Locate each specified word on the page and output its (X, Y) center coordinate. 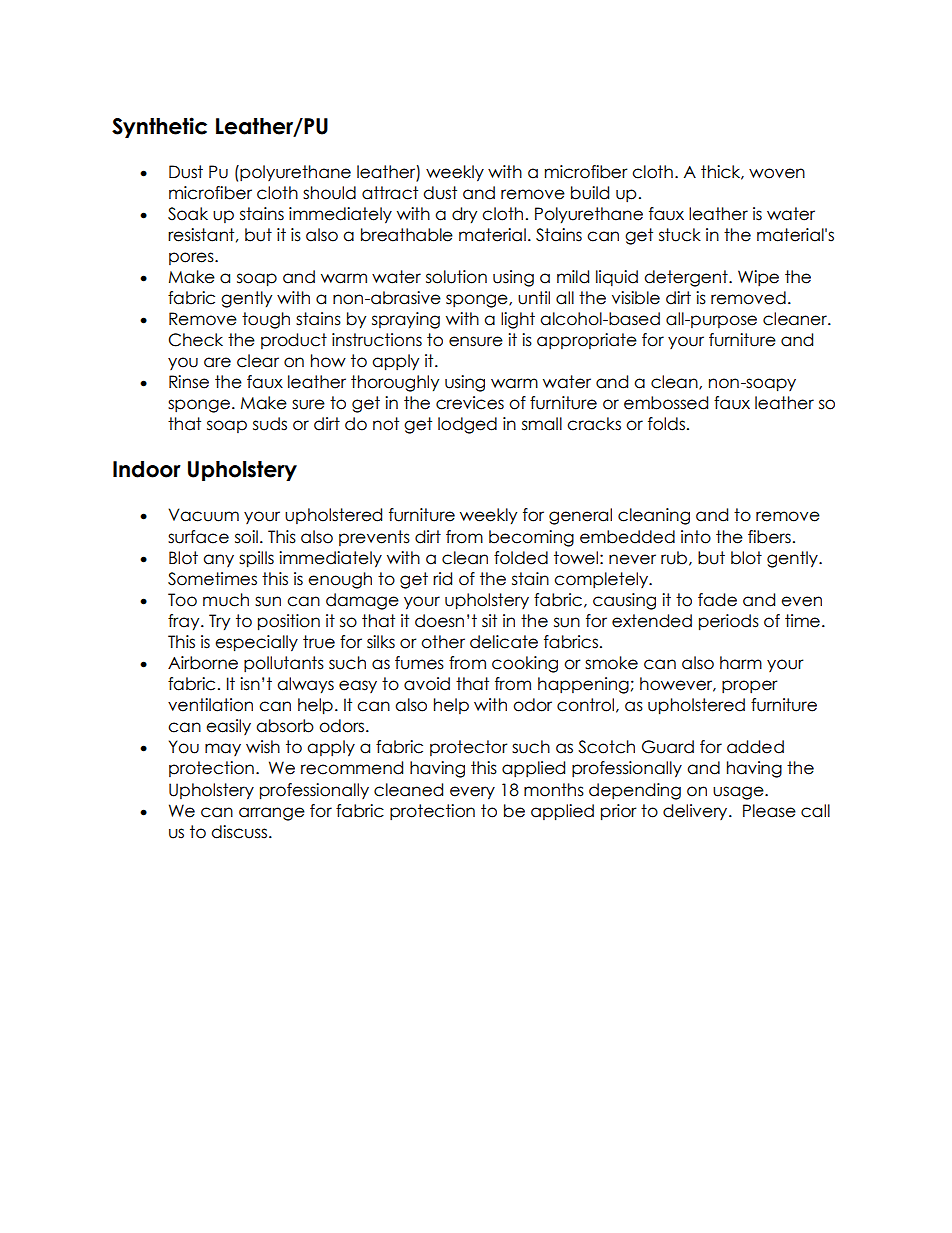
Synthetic (159, 127)
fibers (769, 537)
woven (777, 173)
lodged (467, 425)
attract (390, 193)
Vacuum (203, 515)
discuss (240, 832)
